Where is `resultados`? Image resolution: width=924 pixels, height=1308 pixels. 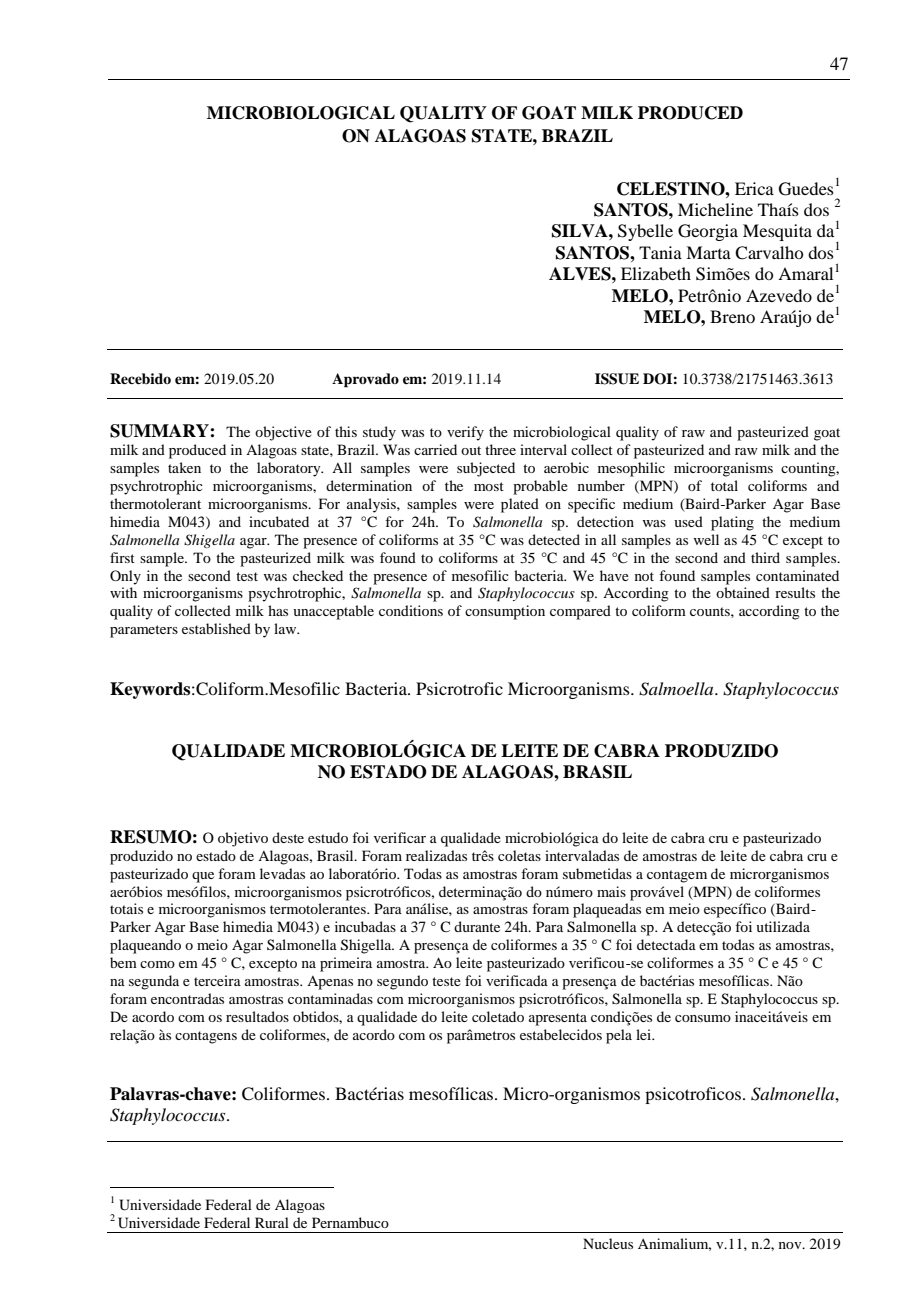 resultados is located at coordinates (257, 1016).
